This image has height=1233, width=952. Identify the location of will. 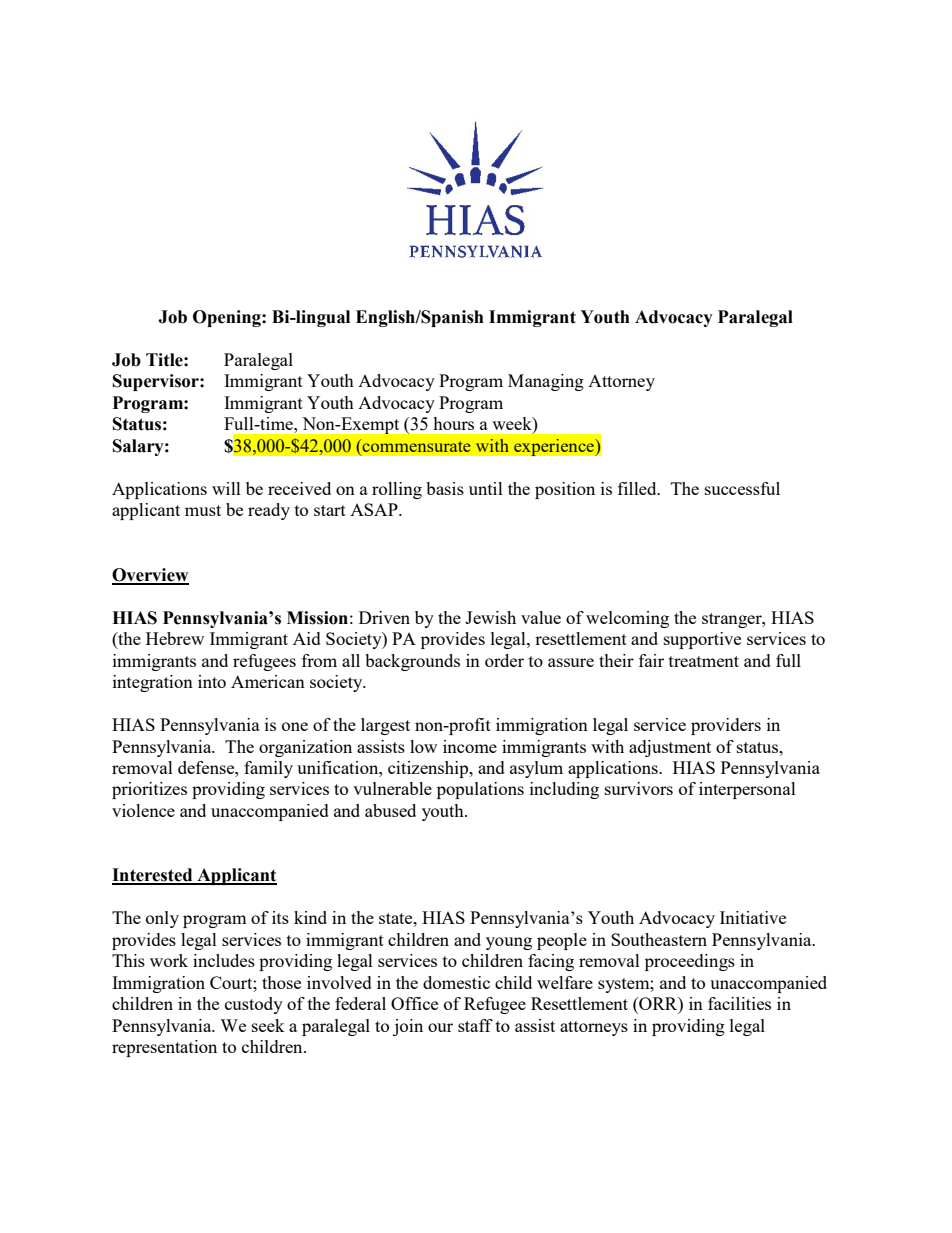
(226, 488).
